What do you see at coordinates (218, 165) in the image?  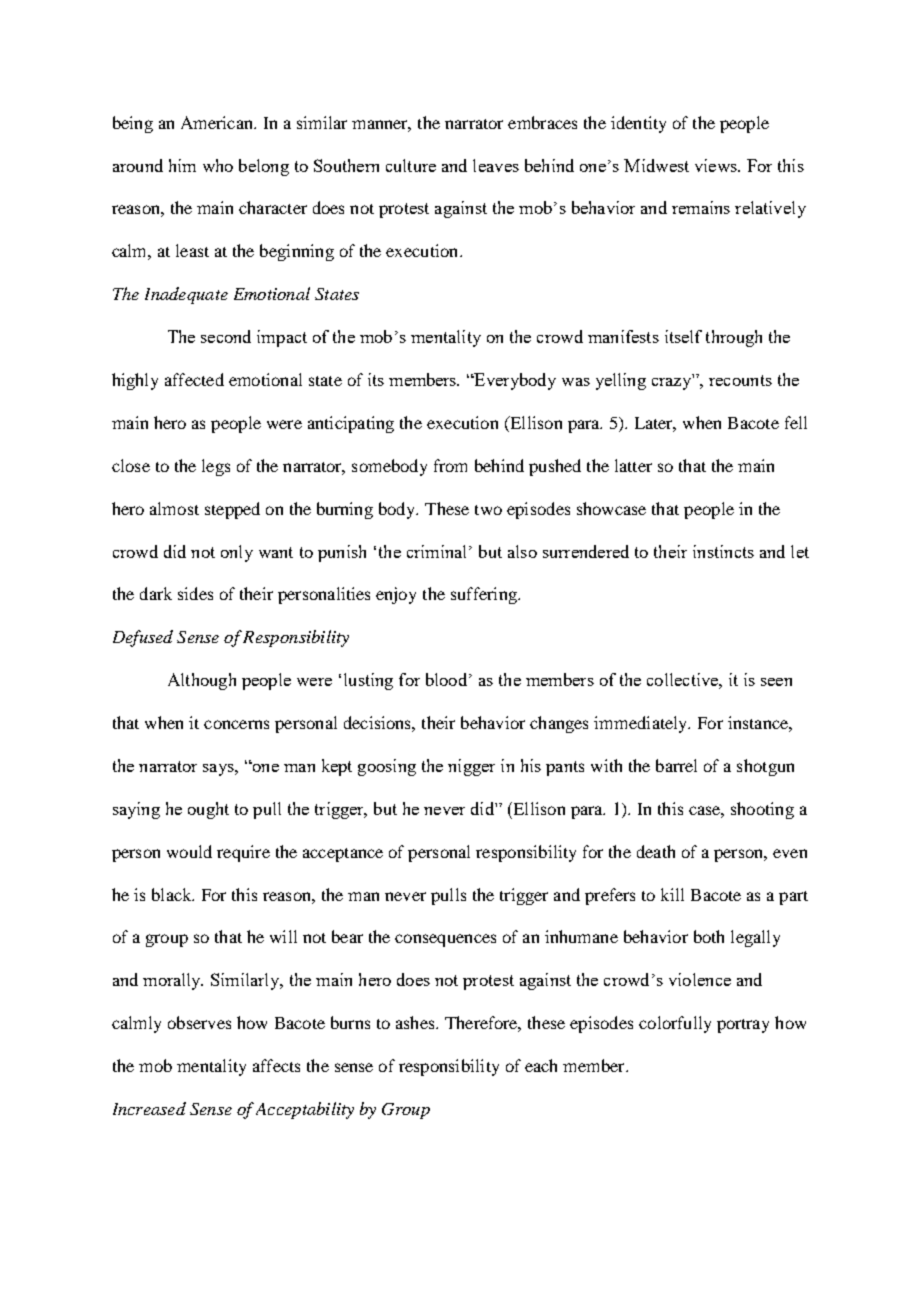 I see `who` at bounding box center [218, 165].
